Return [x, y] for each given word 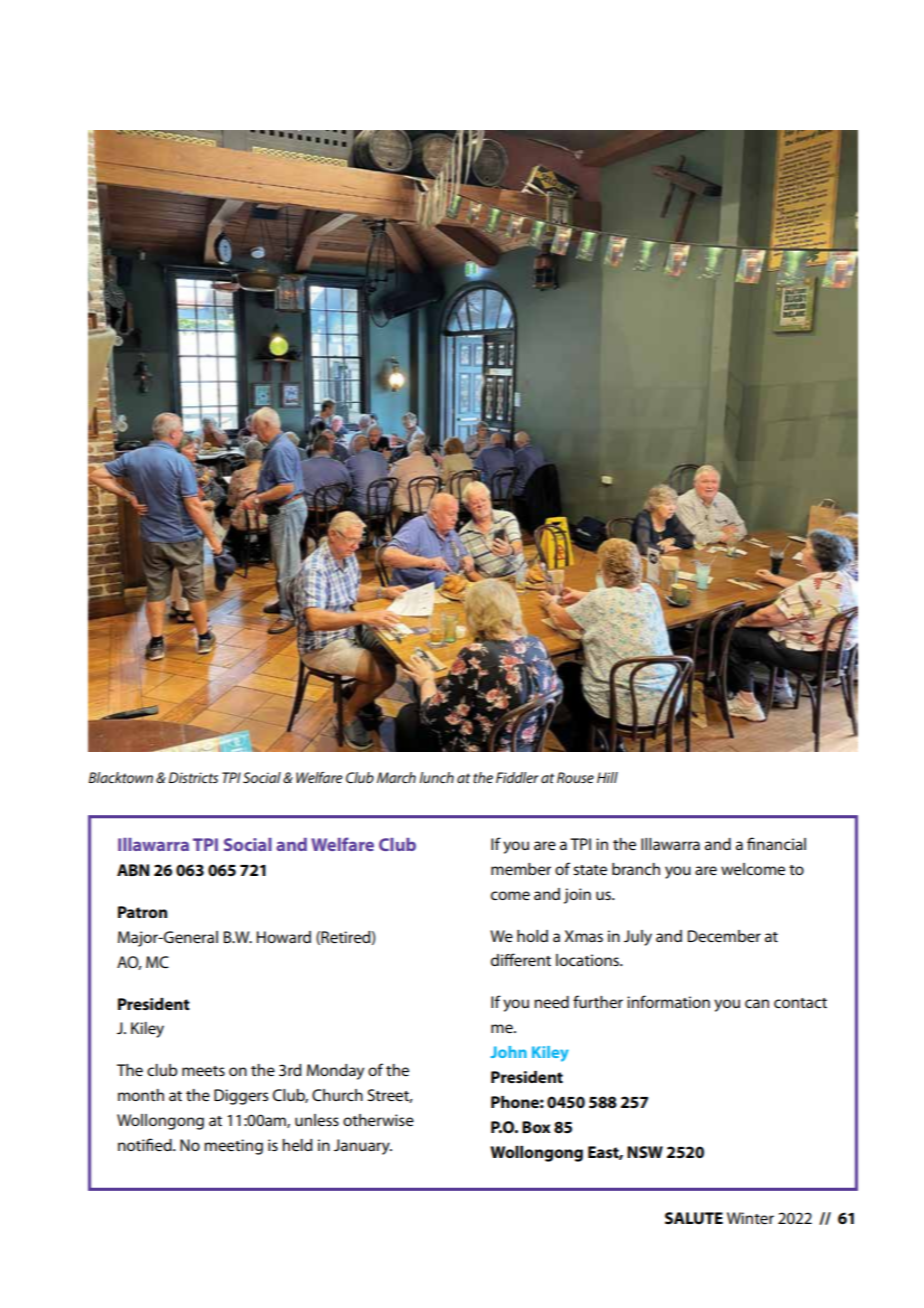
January [363, 1147]
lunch [436, 777]
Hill [607, 777]
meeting [233, 1147]
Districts [193, 777]
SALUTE [694, 1218]
